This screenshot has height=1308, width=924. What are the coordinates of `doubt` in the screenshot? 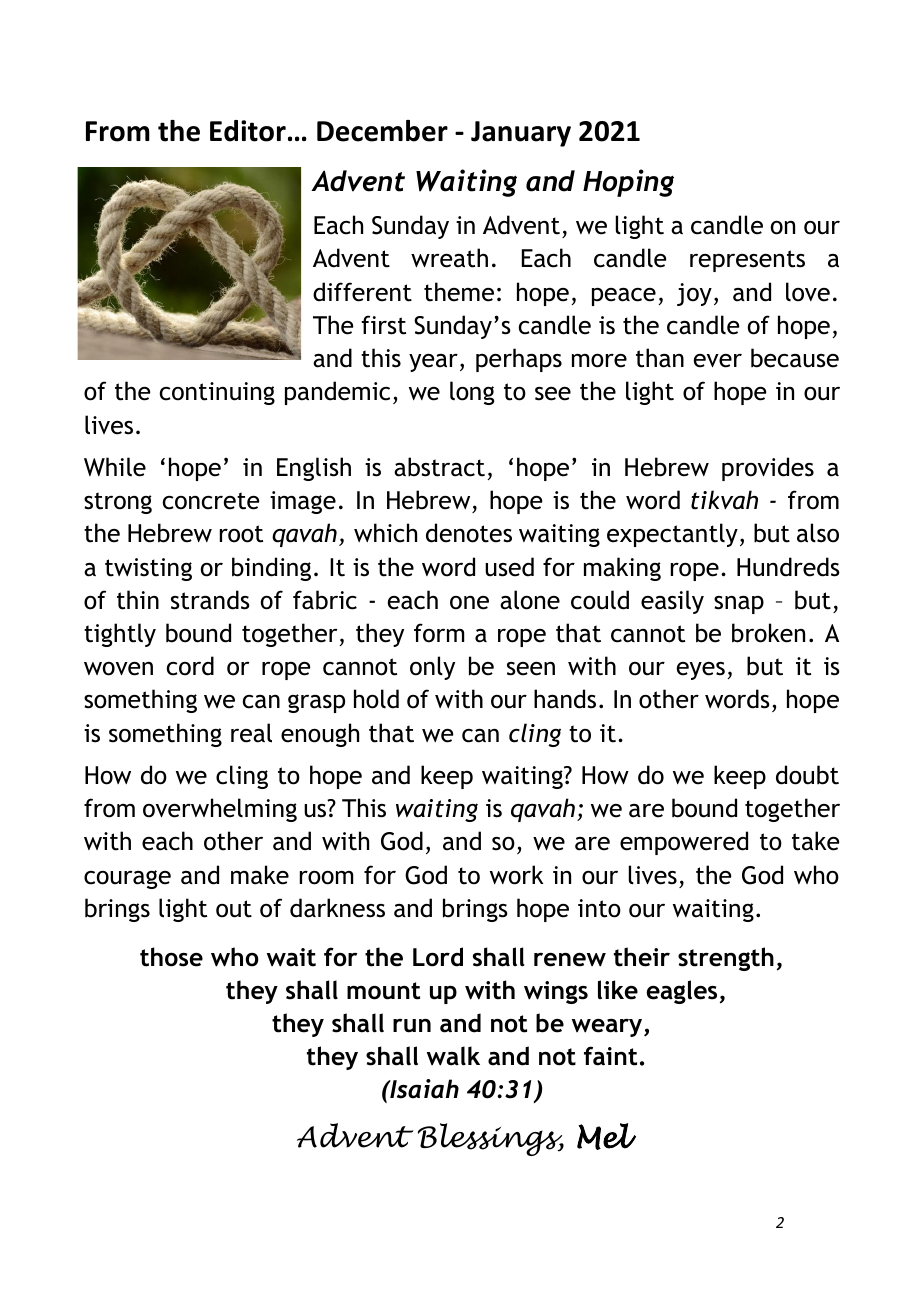 It's located at (807, 775).
